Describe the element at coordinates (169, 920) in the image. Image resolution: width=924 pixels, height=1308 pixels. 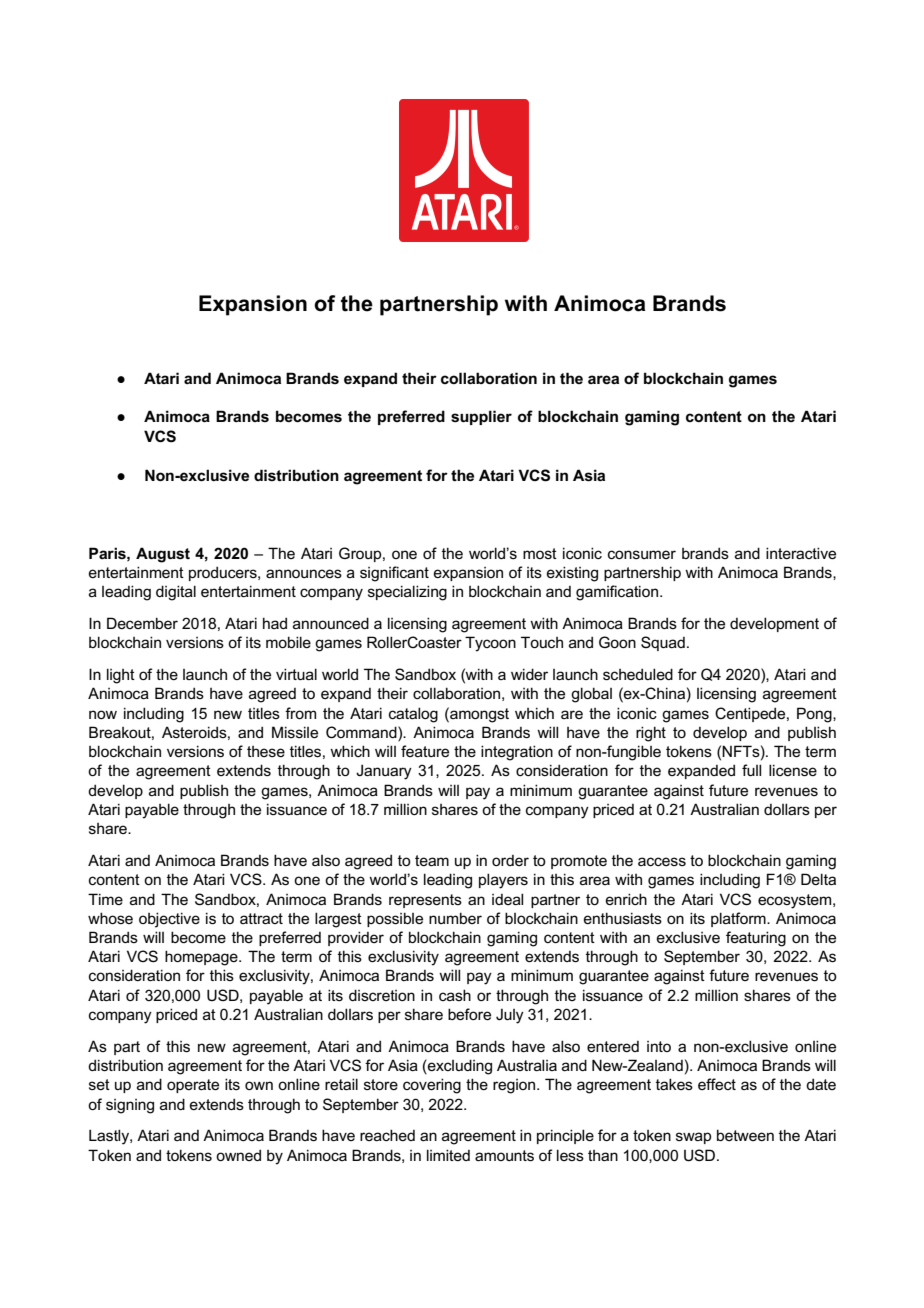
I see `objective` at that location.
